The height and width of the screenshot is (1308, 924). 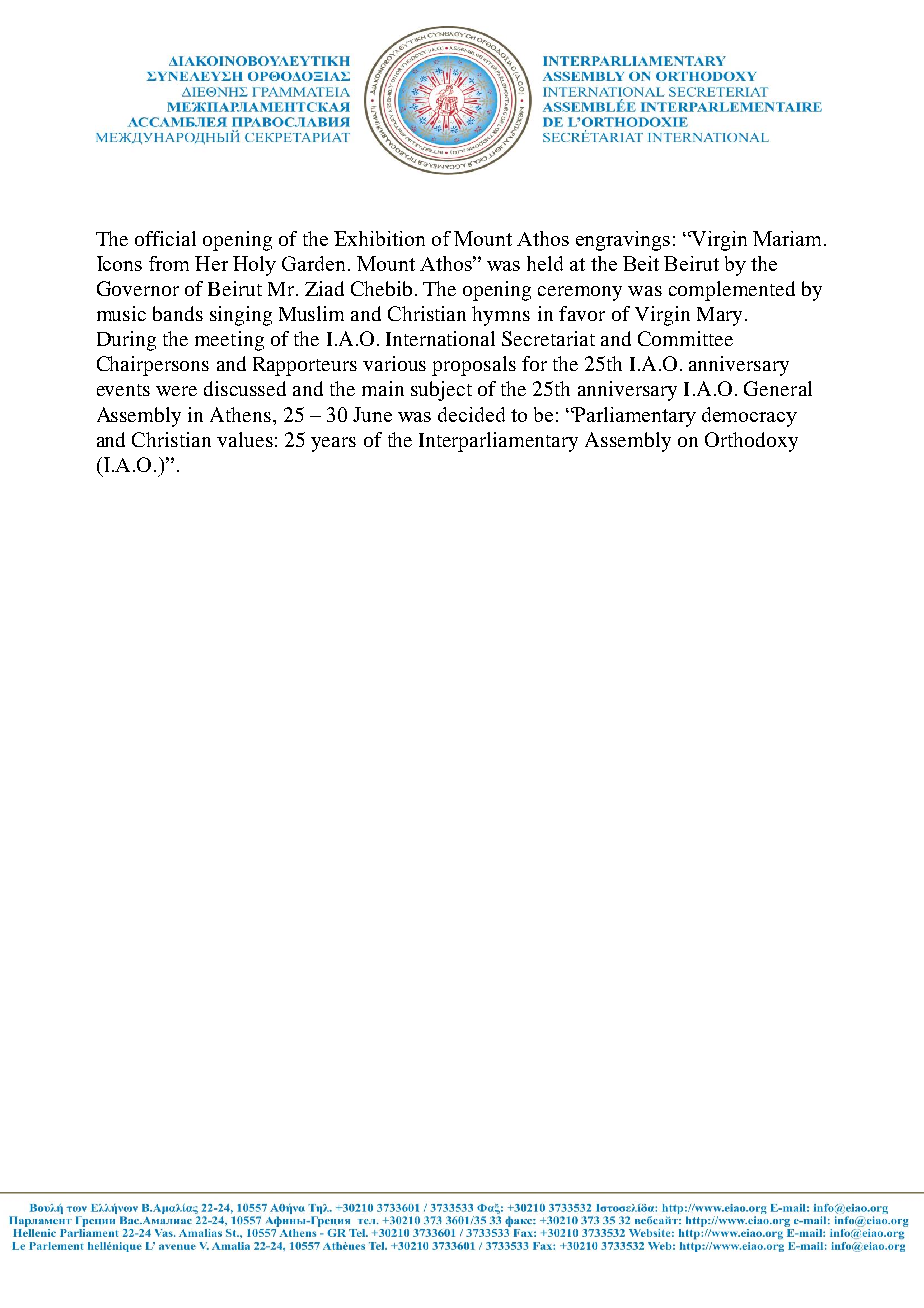 What do you see at coordinates (623, 241) in the screenshot?
I see `engravings` at bounding box center [623, 241].
